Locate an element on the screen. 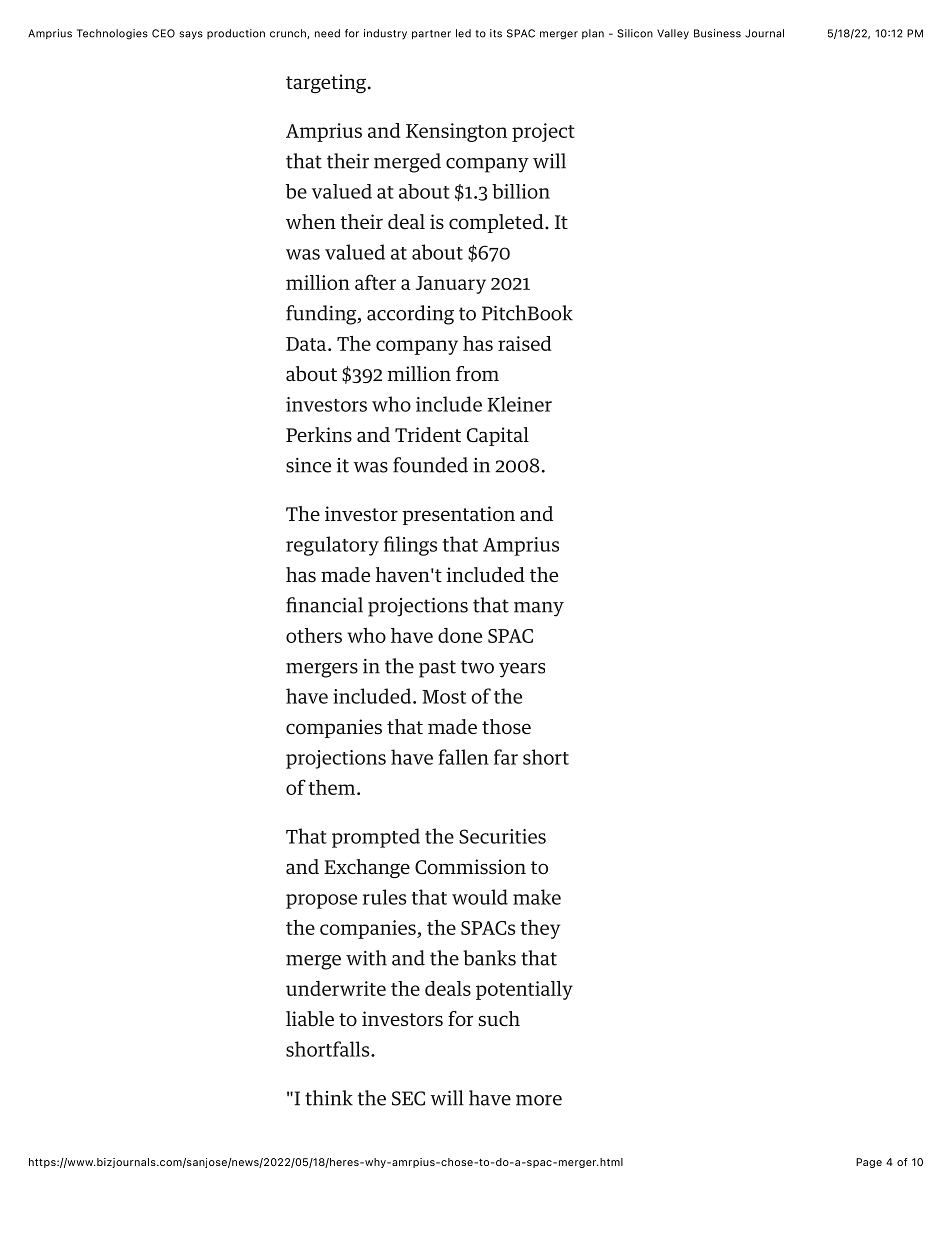 This screenshot has width=952, height=1233. Perkins is located at coordinates (319, 435).
